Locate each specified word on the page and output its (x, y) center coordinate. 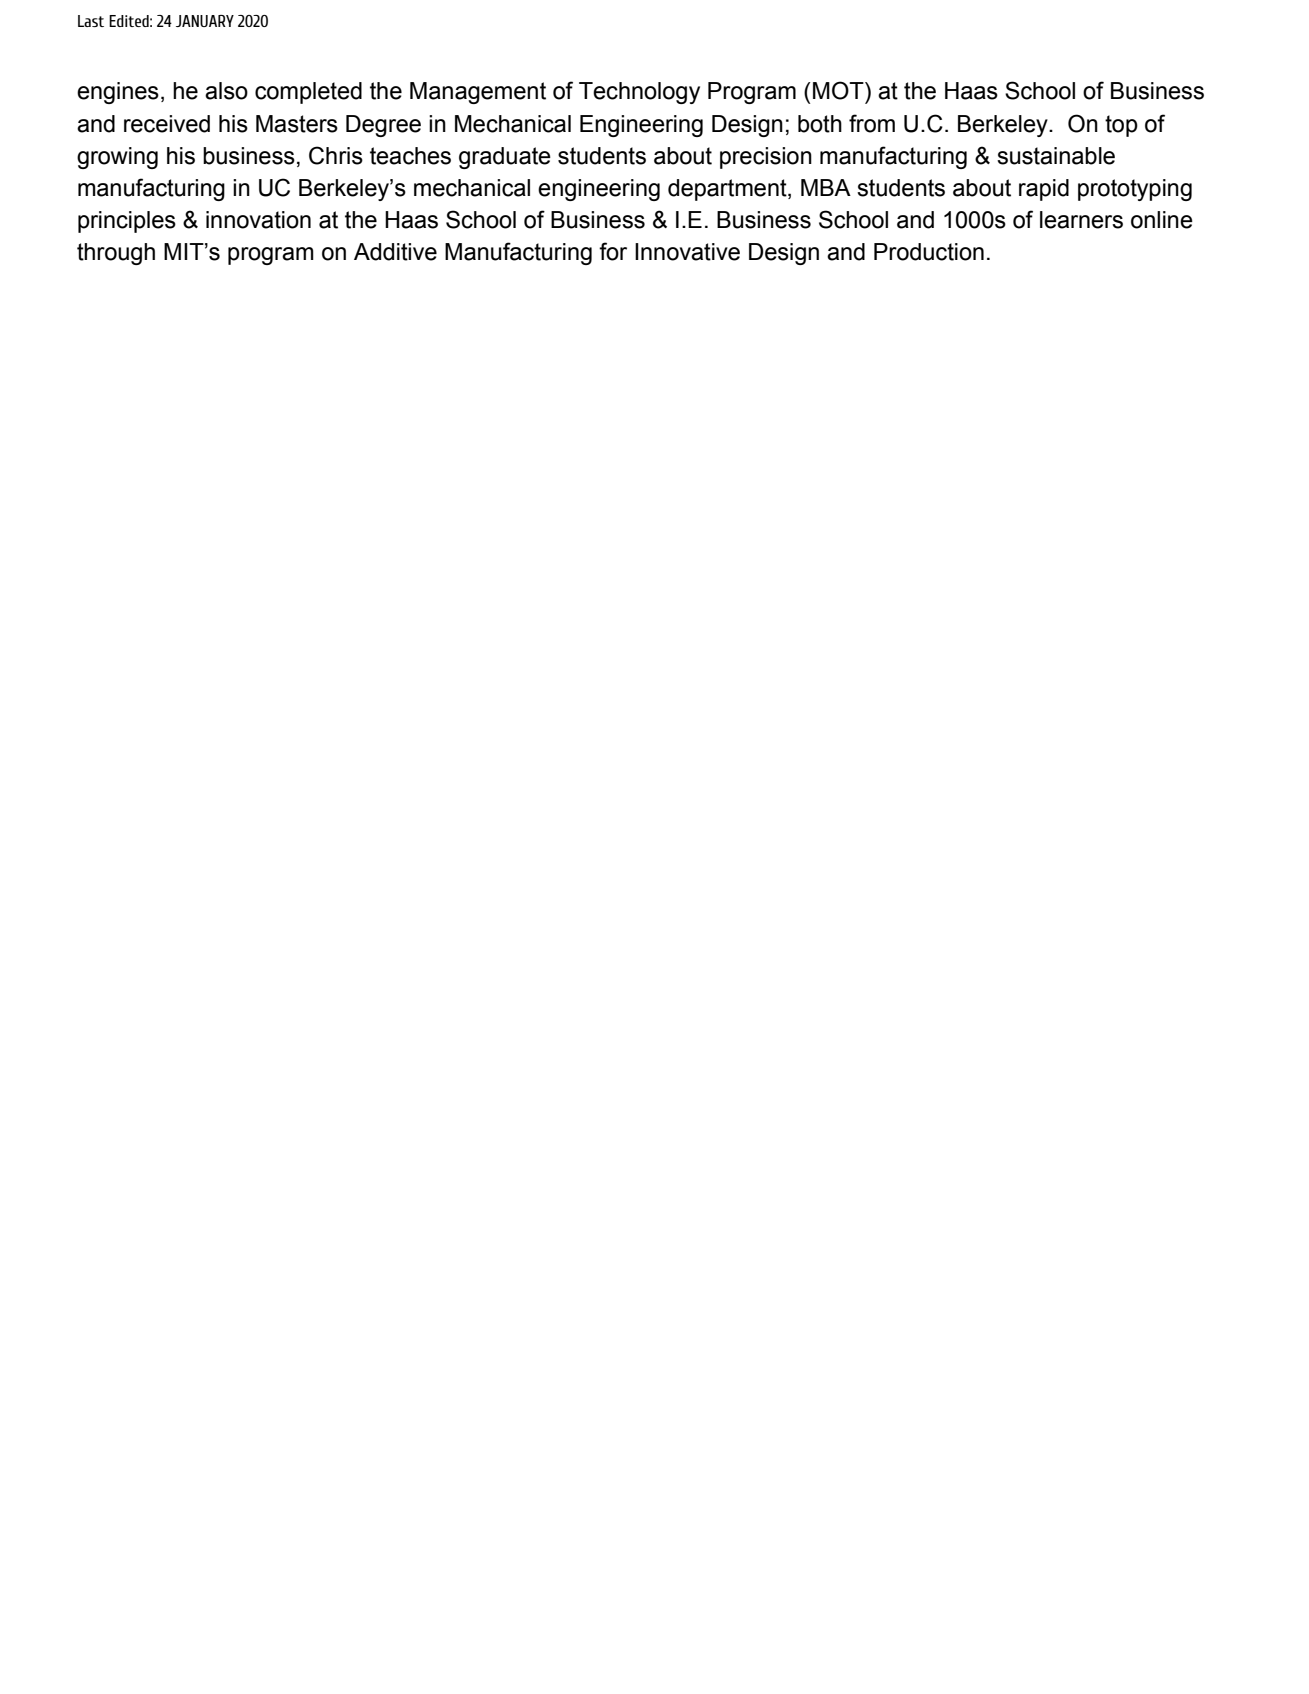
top (1121, 126)
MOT (839, 90)
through (116, 254)
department (728, 190)
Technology (639, 93)
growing (117, 158)
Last (91, 21)
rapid (1044, 190)
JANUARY (205, 21)
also (226, 91)
